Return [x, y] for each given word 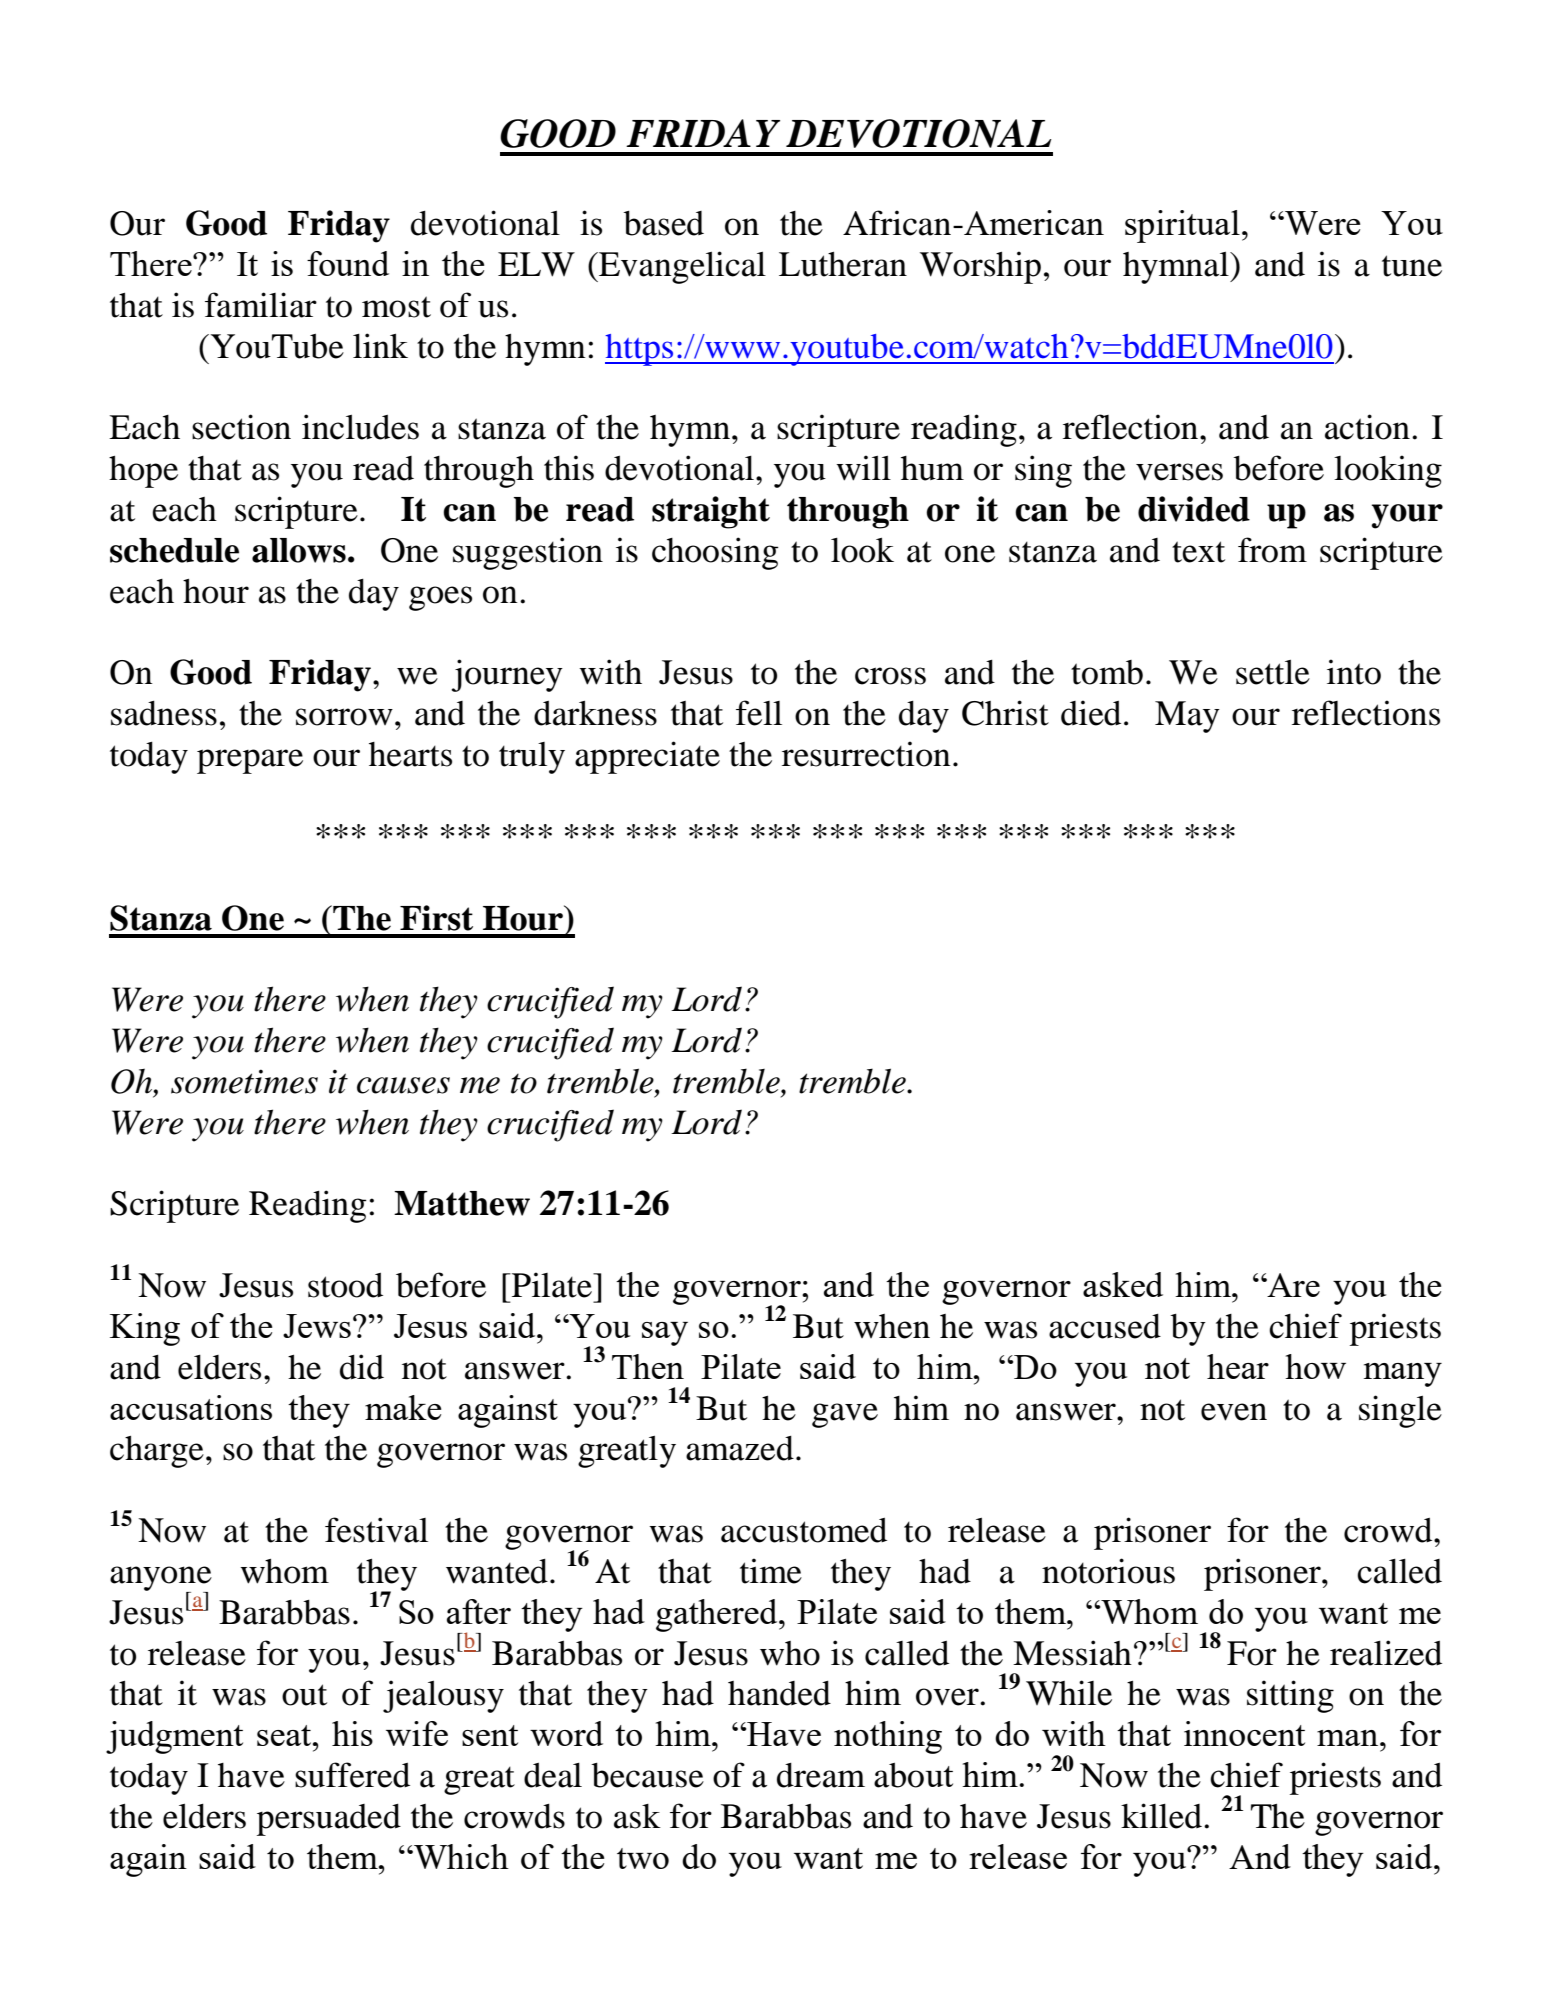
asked [1123, 1284]
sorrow [344, 717]
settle [1273, 672]
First [436, 918]
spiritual [1182, 226]
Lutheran [843, 264]
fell [759, 713]
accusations [191, 1407]
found [348, 263]
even [1234, 1412]
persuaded [329, 1820]
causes [403, 1085]
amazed [740, 1448]
